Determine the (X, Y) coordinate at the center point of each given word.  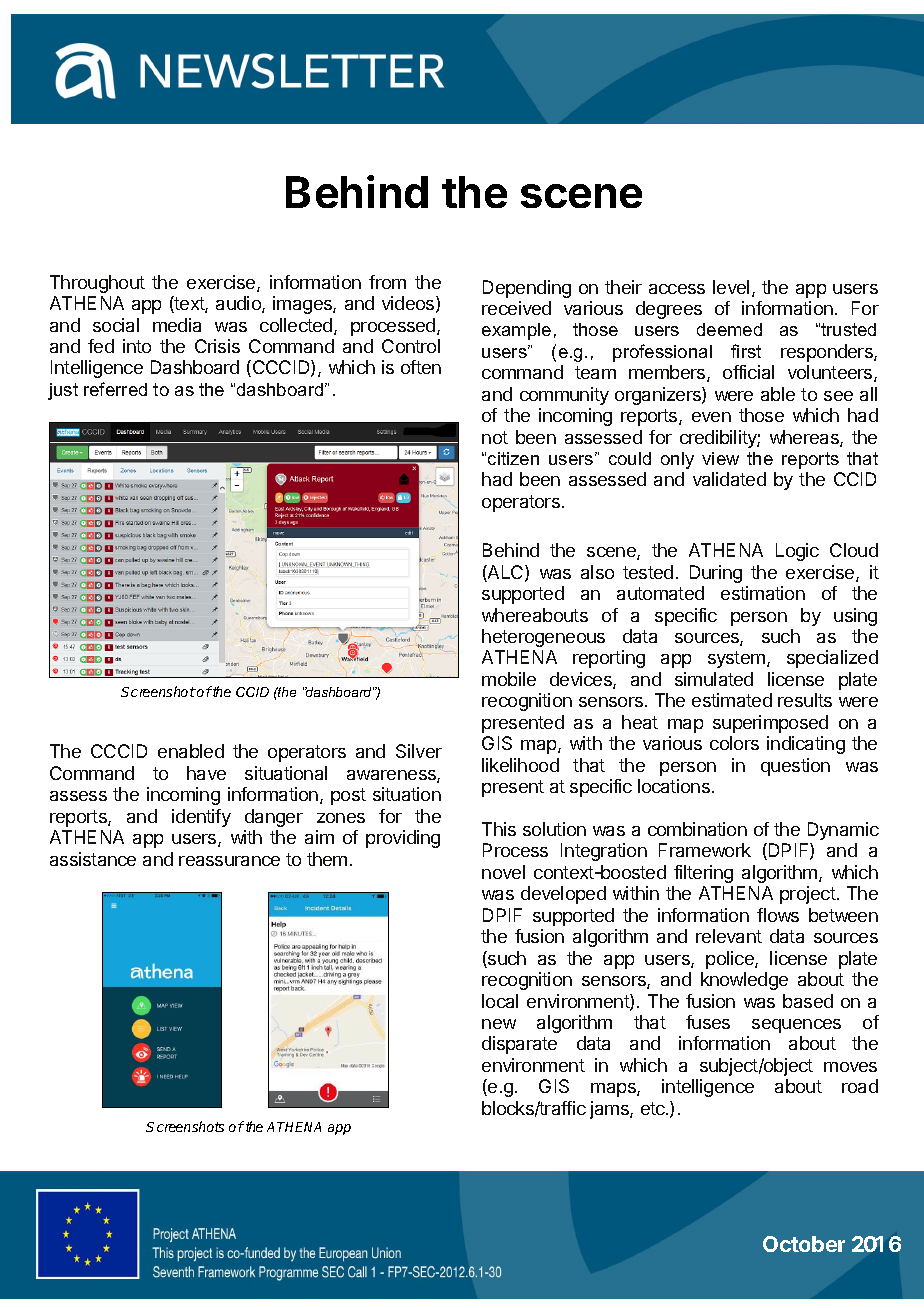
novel (503, 872)
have (206, 773)
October (804, 1244)
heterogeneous (543, 638)
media (177, 325)
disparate (519, 1045)
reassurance (229, 861)
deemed (729, 329)
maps (614, 1090)
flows (778, 915)
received (516, 308)
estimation (763, 593)
